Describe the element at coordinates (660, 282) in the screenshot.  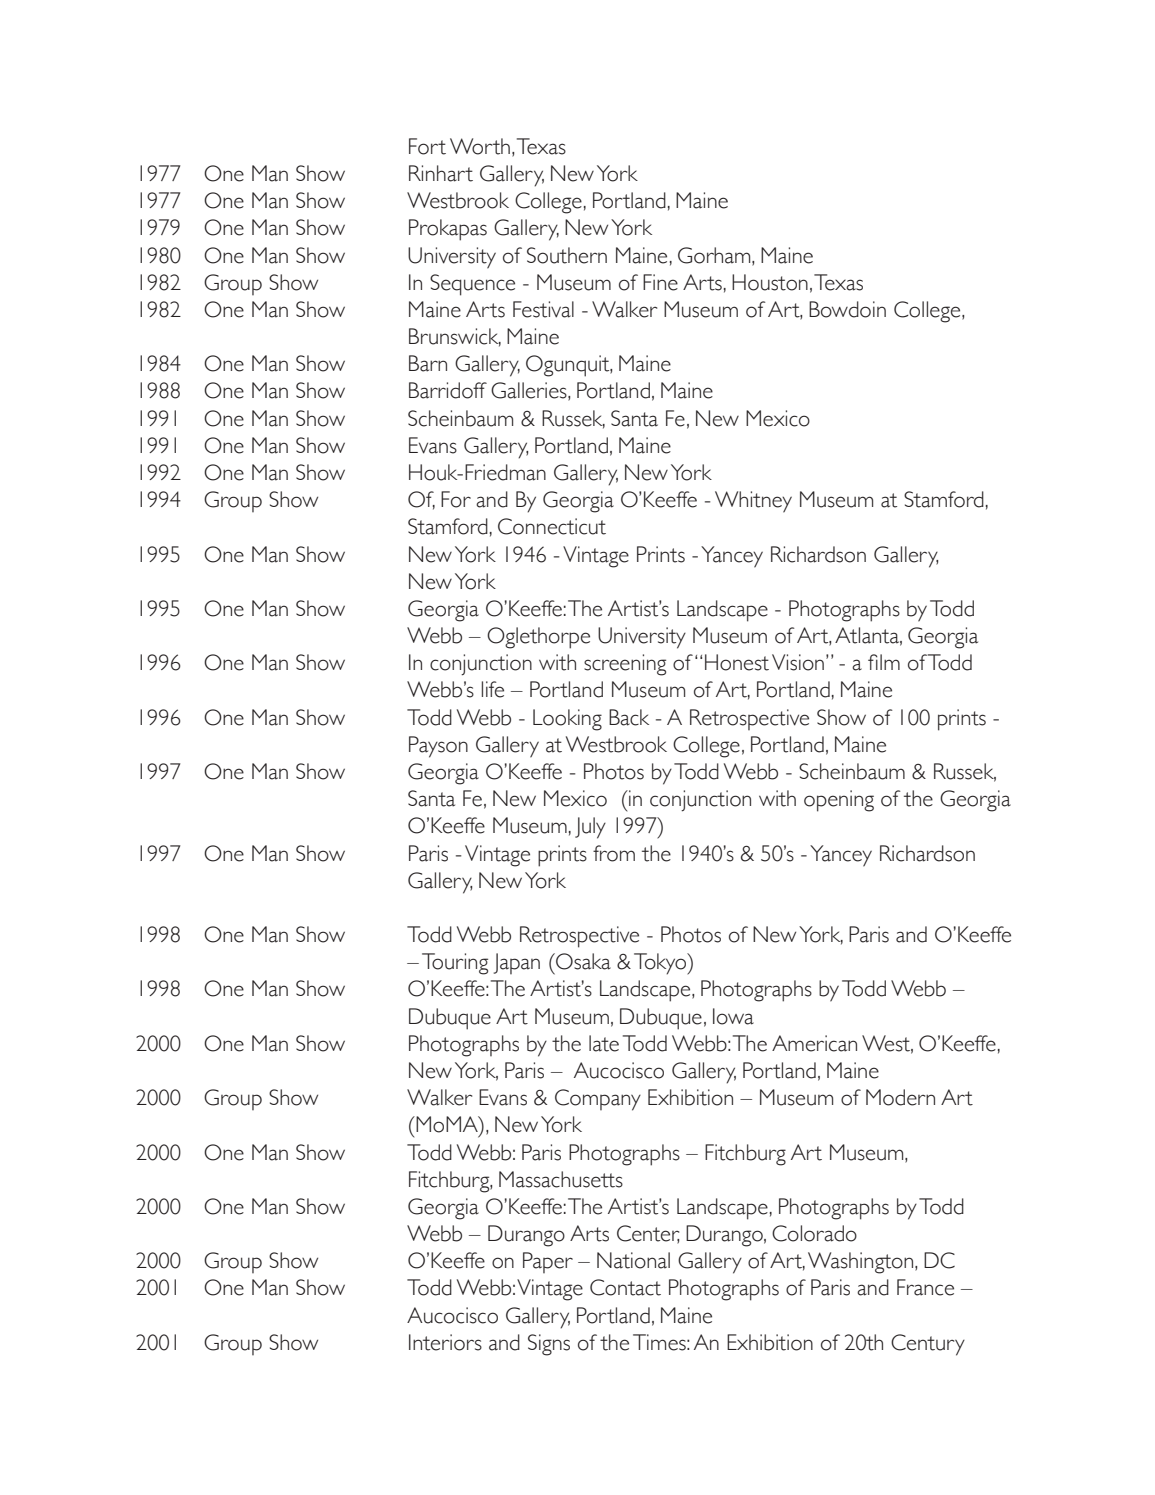
I see `Fine` at that location.
